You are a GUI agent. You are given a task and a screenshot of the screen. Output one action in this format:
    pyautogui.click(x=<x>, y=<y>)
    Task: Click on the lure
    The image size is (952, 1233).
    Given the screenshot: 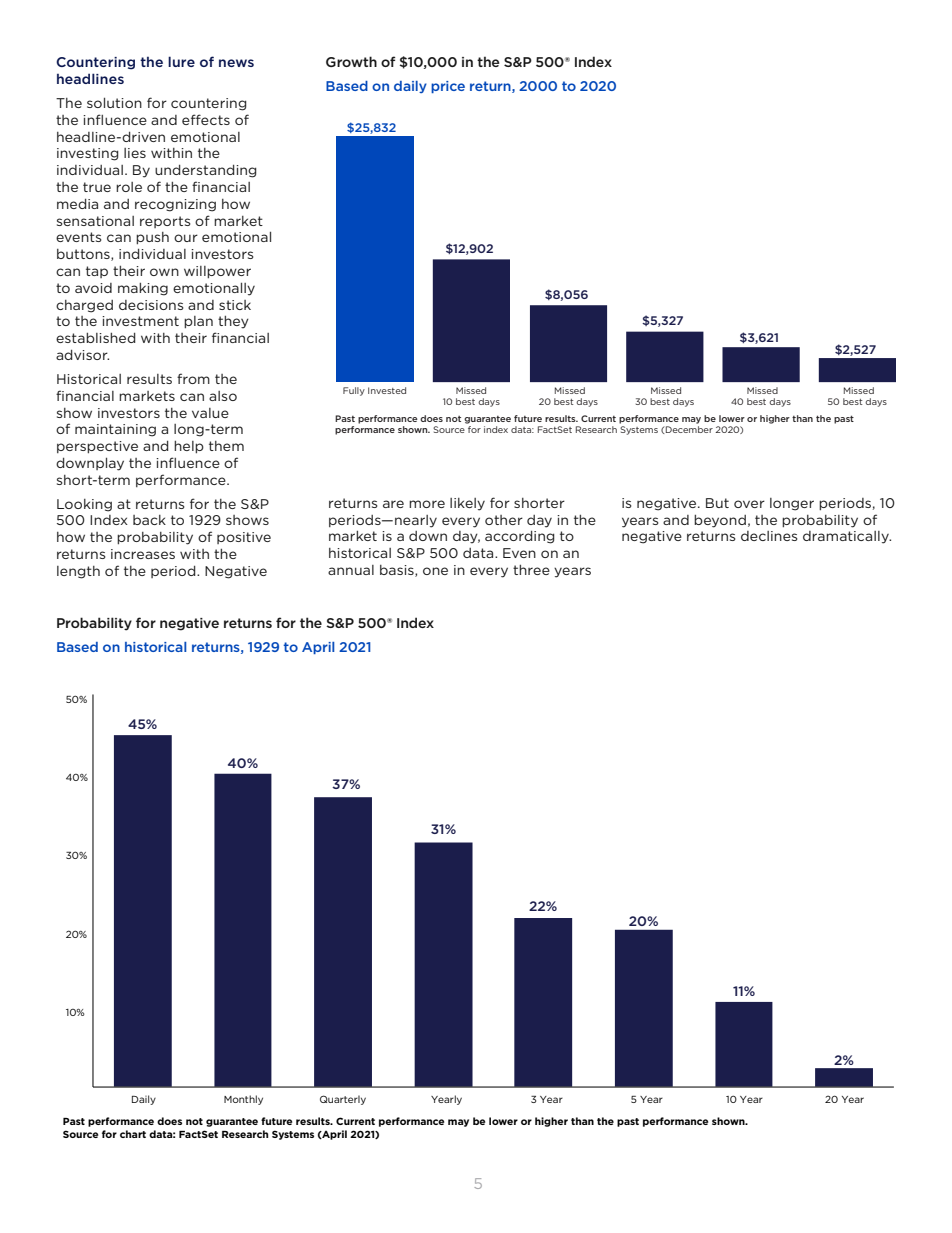 What is the action you would take?
    pyautogui.click(x=181, y=61)
